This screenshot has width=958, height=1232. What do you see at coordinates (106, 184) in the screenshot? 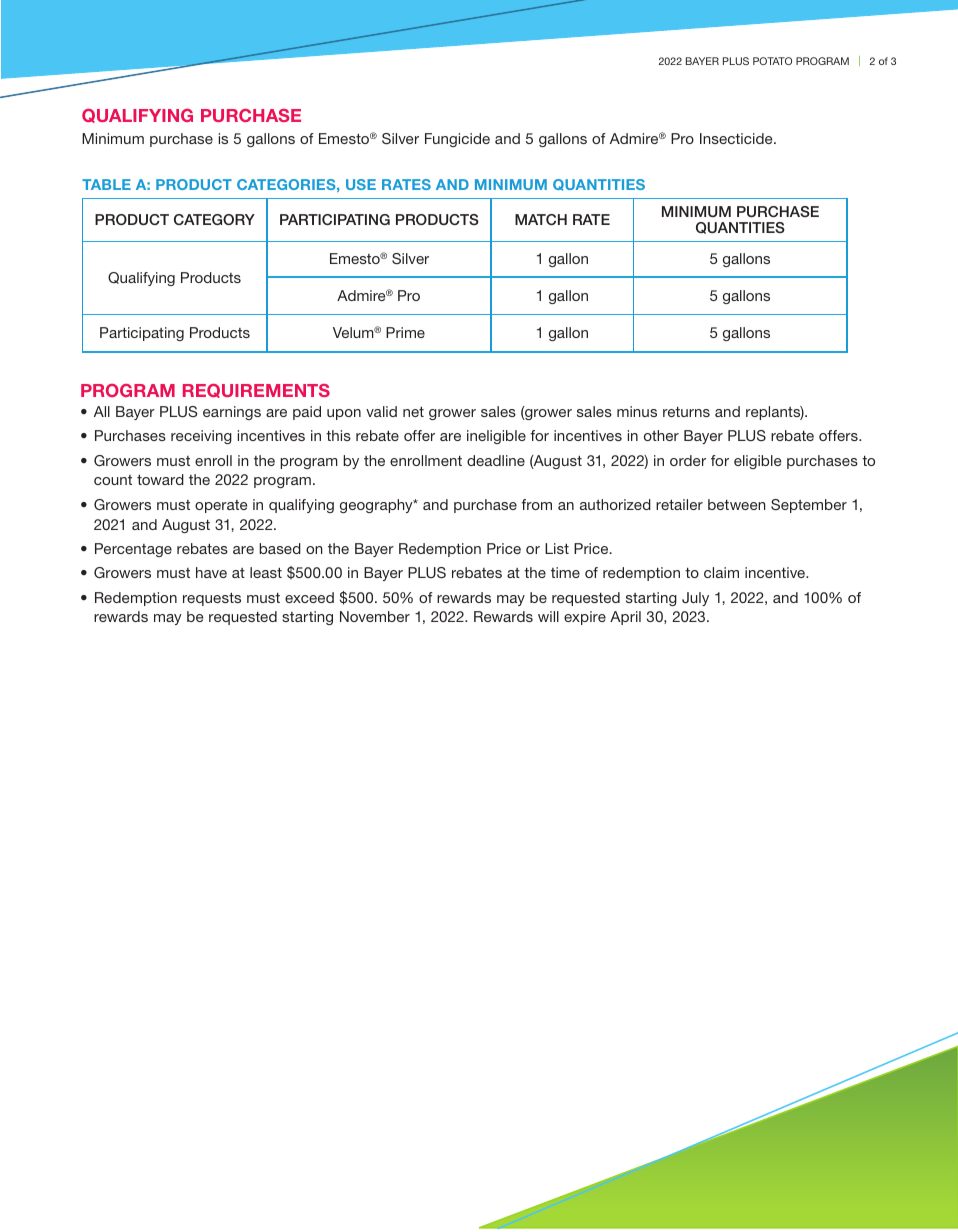
I see `TABLE` at bounding box center [106, 184].
